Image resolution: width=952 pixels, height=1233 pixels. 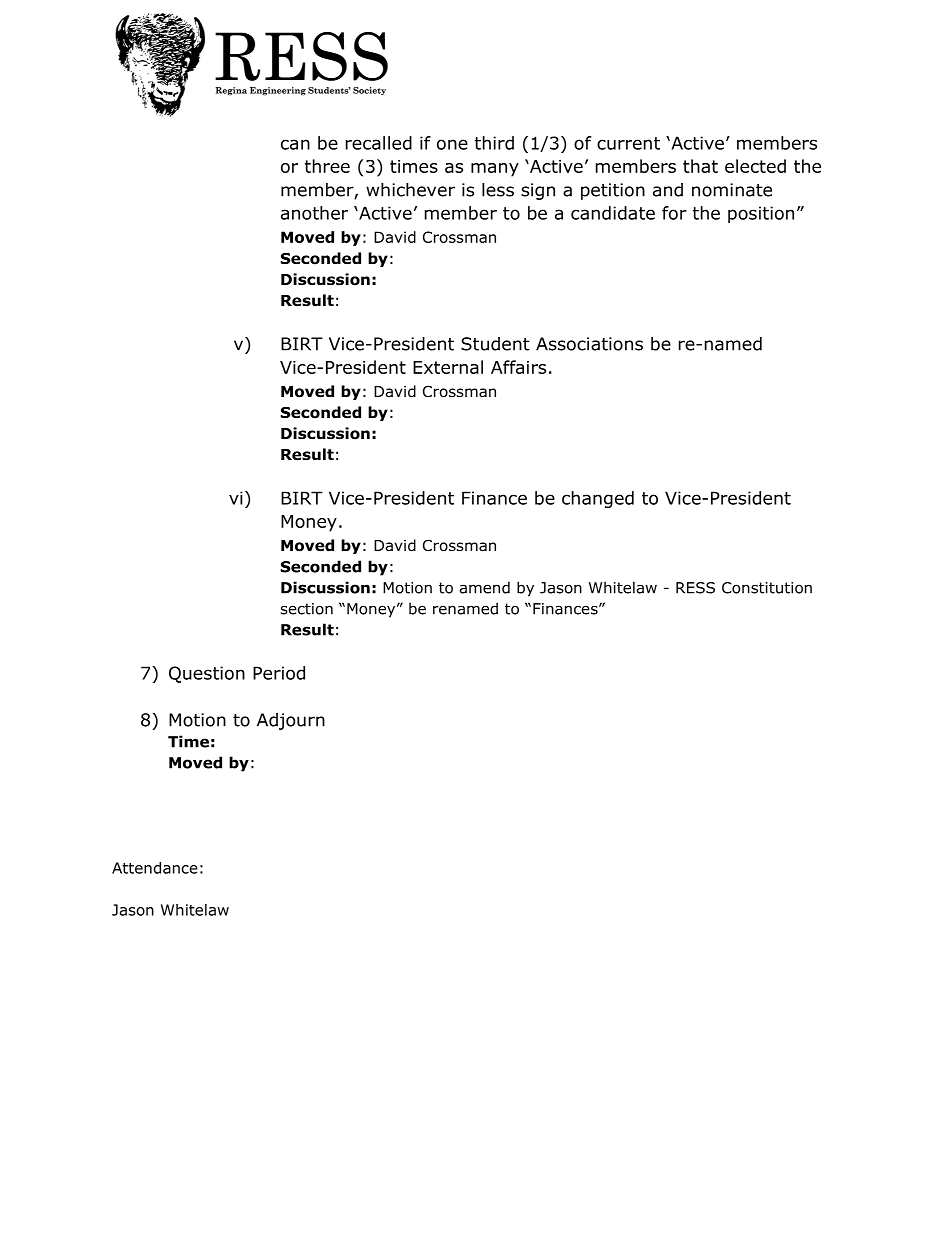 What do you see at coordinates (495, 170) in the screenshot?
I see `many` at bounding box center [495, 170].
